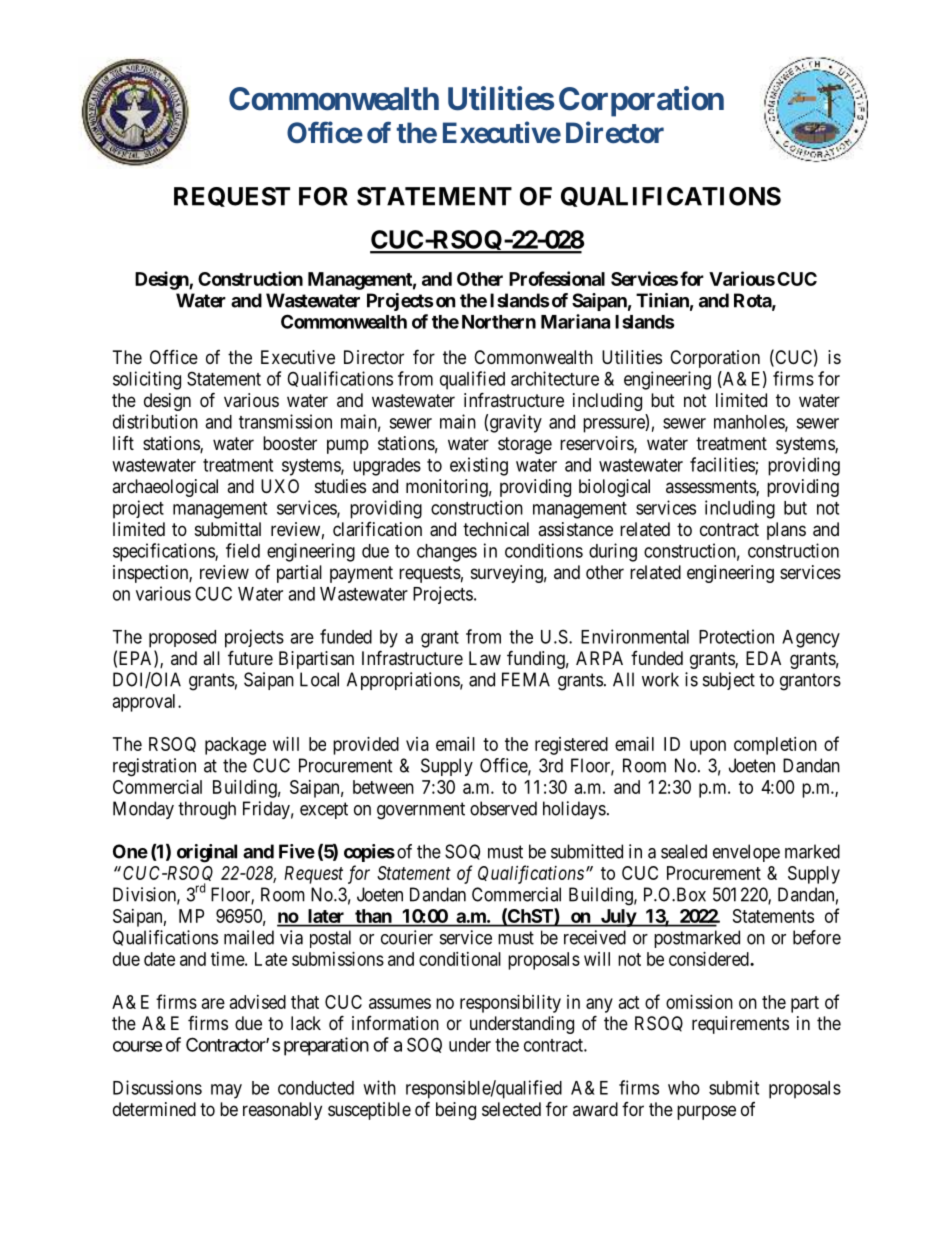 The width and height of the document is (952, 1233). What do you see at coordinates (499, 322) in the document?
I see `Northern` at bounding box center [499, 322].
